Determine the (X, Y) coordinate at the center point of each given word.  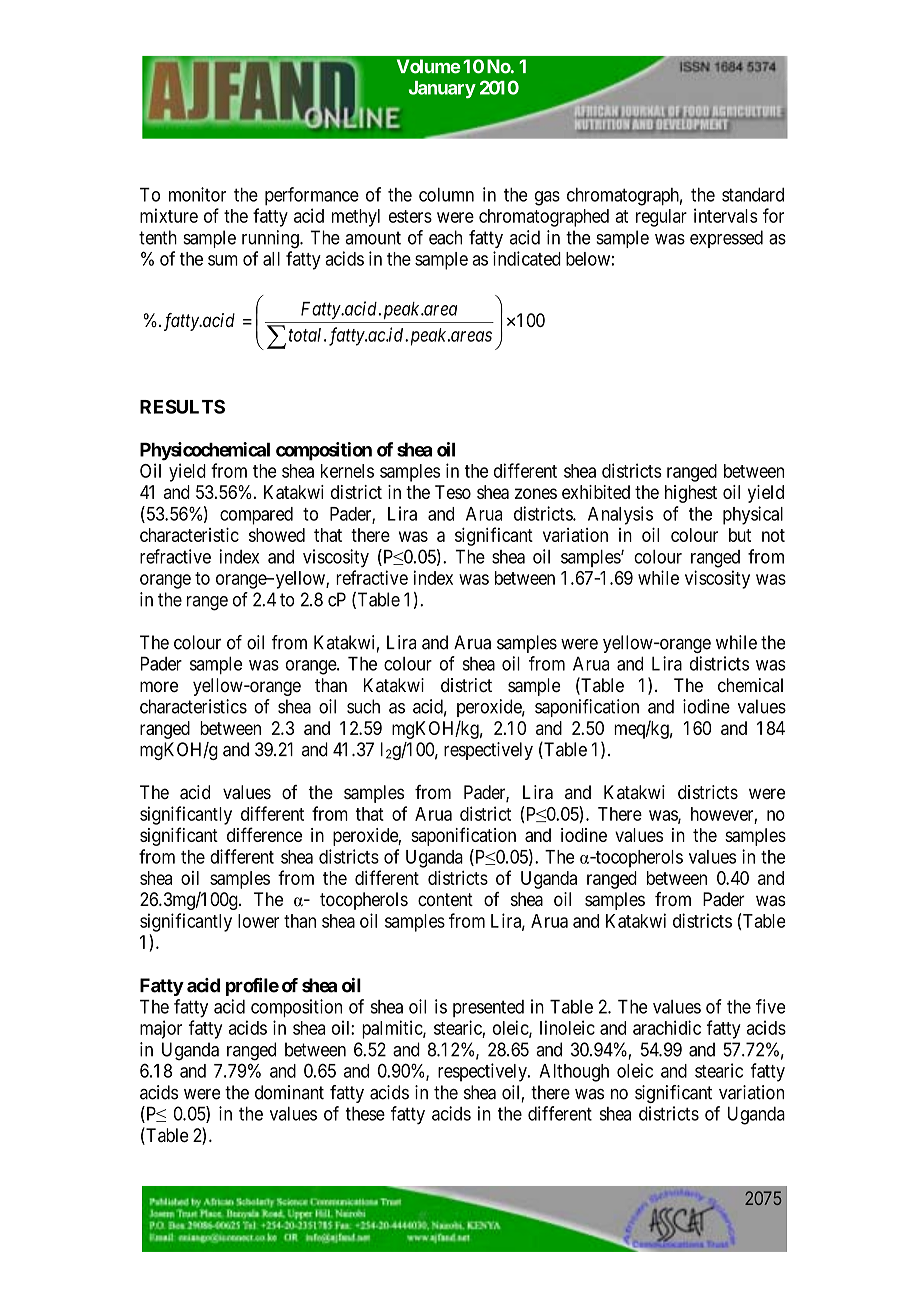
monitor (197, 194)
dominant (289, 1092)
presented (488, 1008)
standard (753, 195)
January (442, 89)
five (770, 1006)
